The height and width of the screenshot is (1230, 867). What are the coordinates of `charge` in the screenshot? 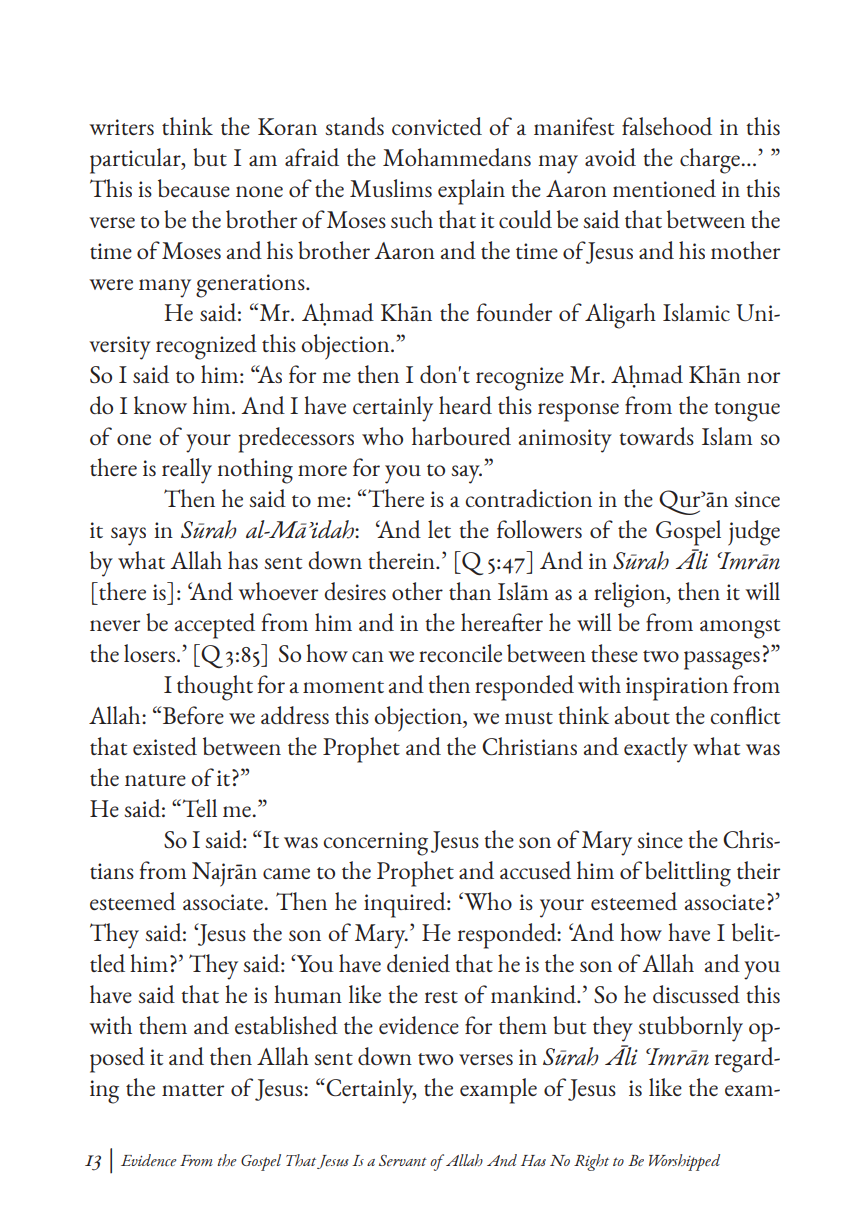 It's located at (710, 161).
